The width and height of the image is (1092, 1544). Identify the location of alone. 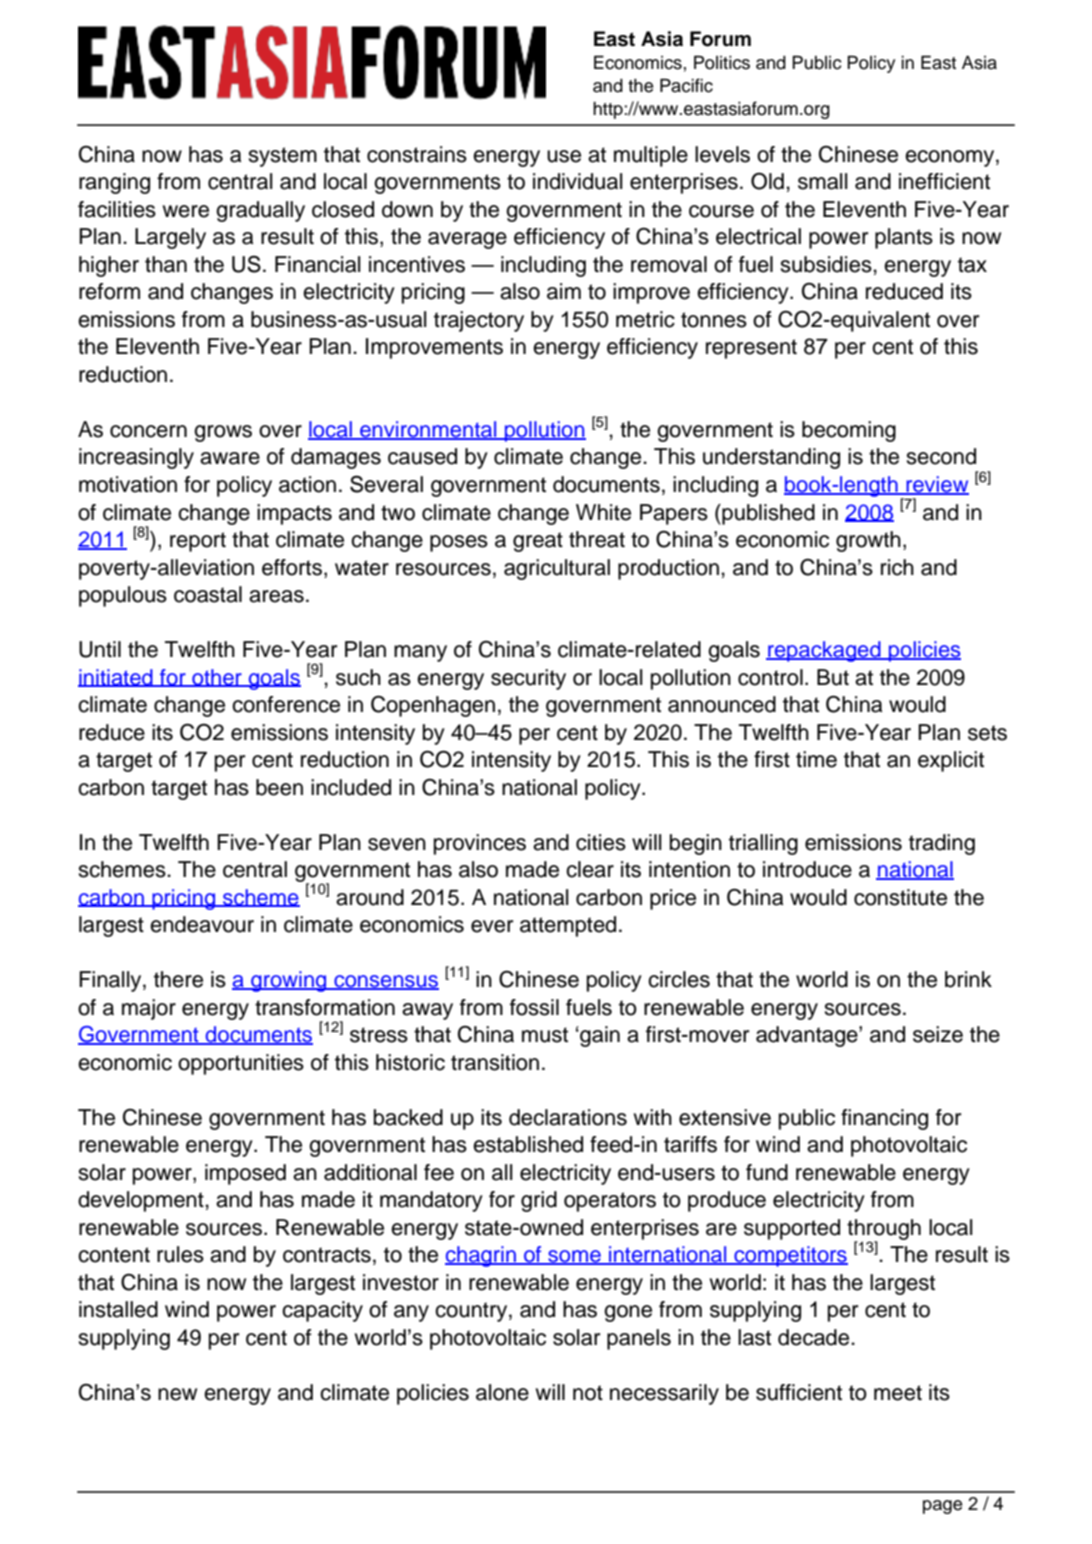
(502, 1392).
